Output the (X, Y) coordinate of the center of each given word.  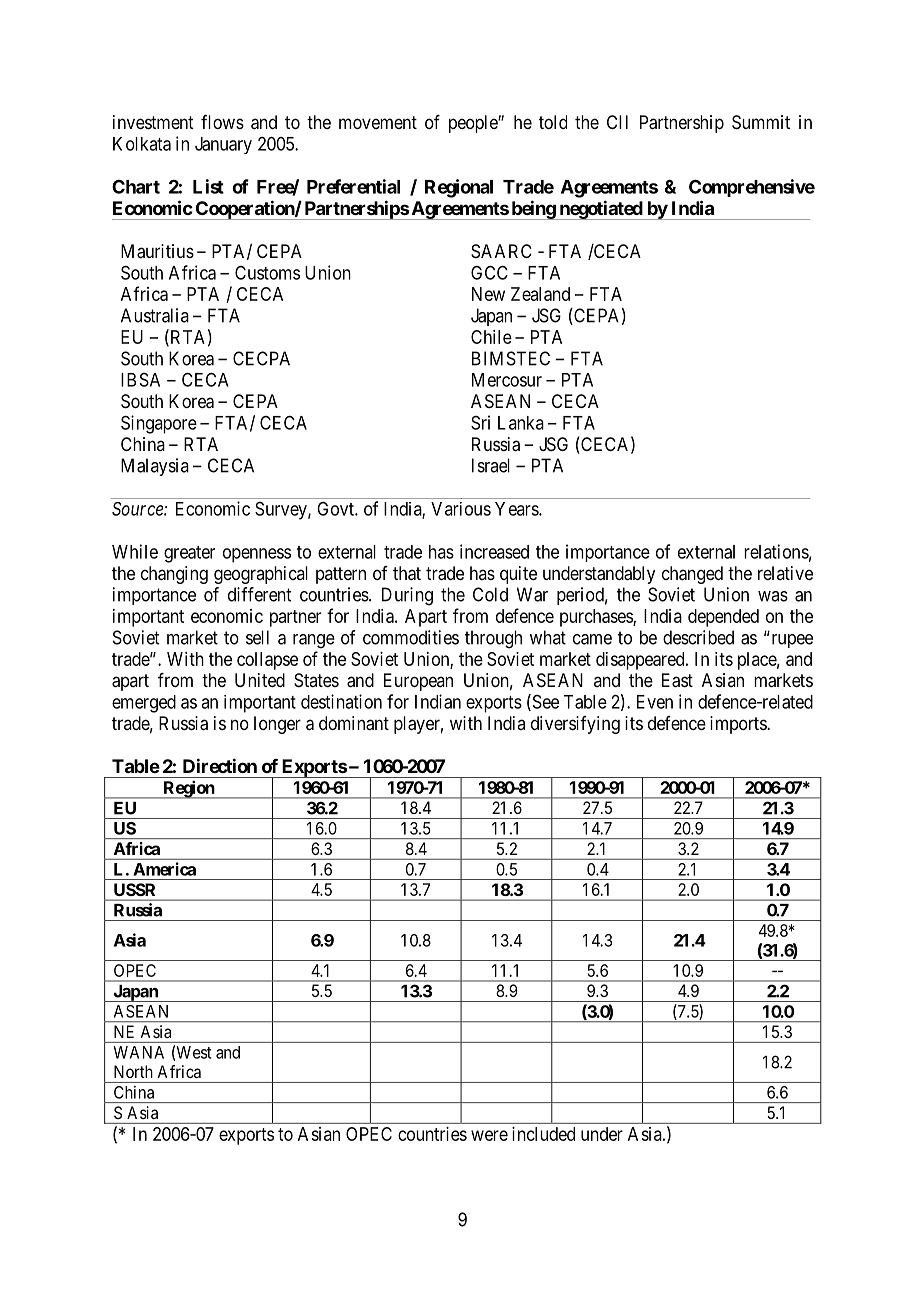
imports (739, 725)
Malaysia (155, 467)
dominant (354, 723)
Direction (220, 765)
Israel (491, 465)
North (133, 1071)
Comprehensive (752, 188)
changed (692, 575)
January (223, 145)
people (474, 124)
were (489, 1135)
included (543, 1134)
